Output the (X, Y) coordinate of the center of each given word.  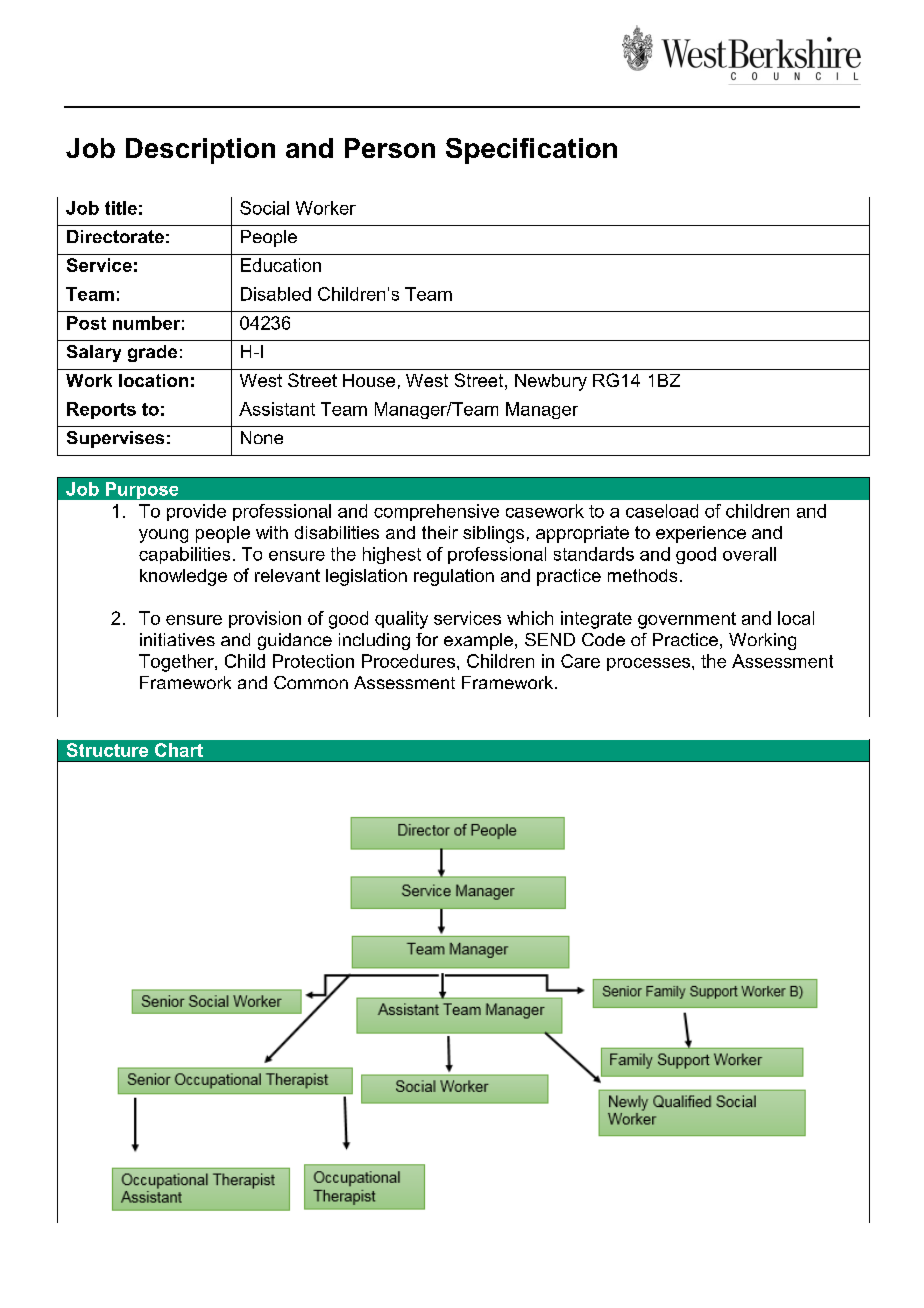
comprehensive (436, 512)
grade (152, 353)
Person (390, 148)
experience (701, 534)
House (369, 380)
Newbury (551, 382)
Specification (531, 151)
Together (177, 663)
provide (196, 512)
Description (200, 151)
